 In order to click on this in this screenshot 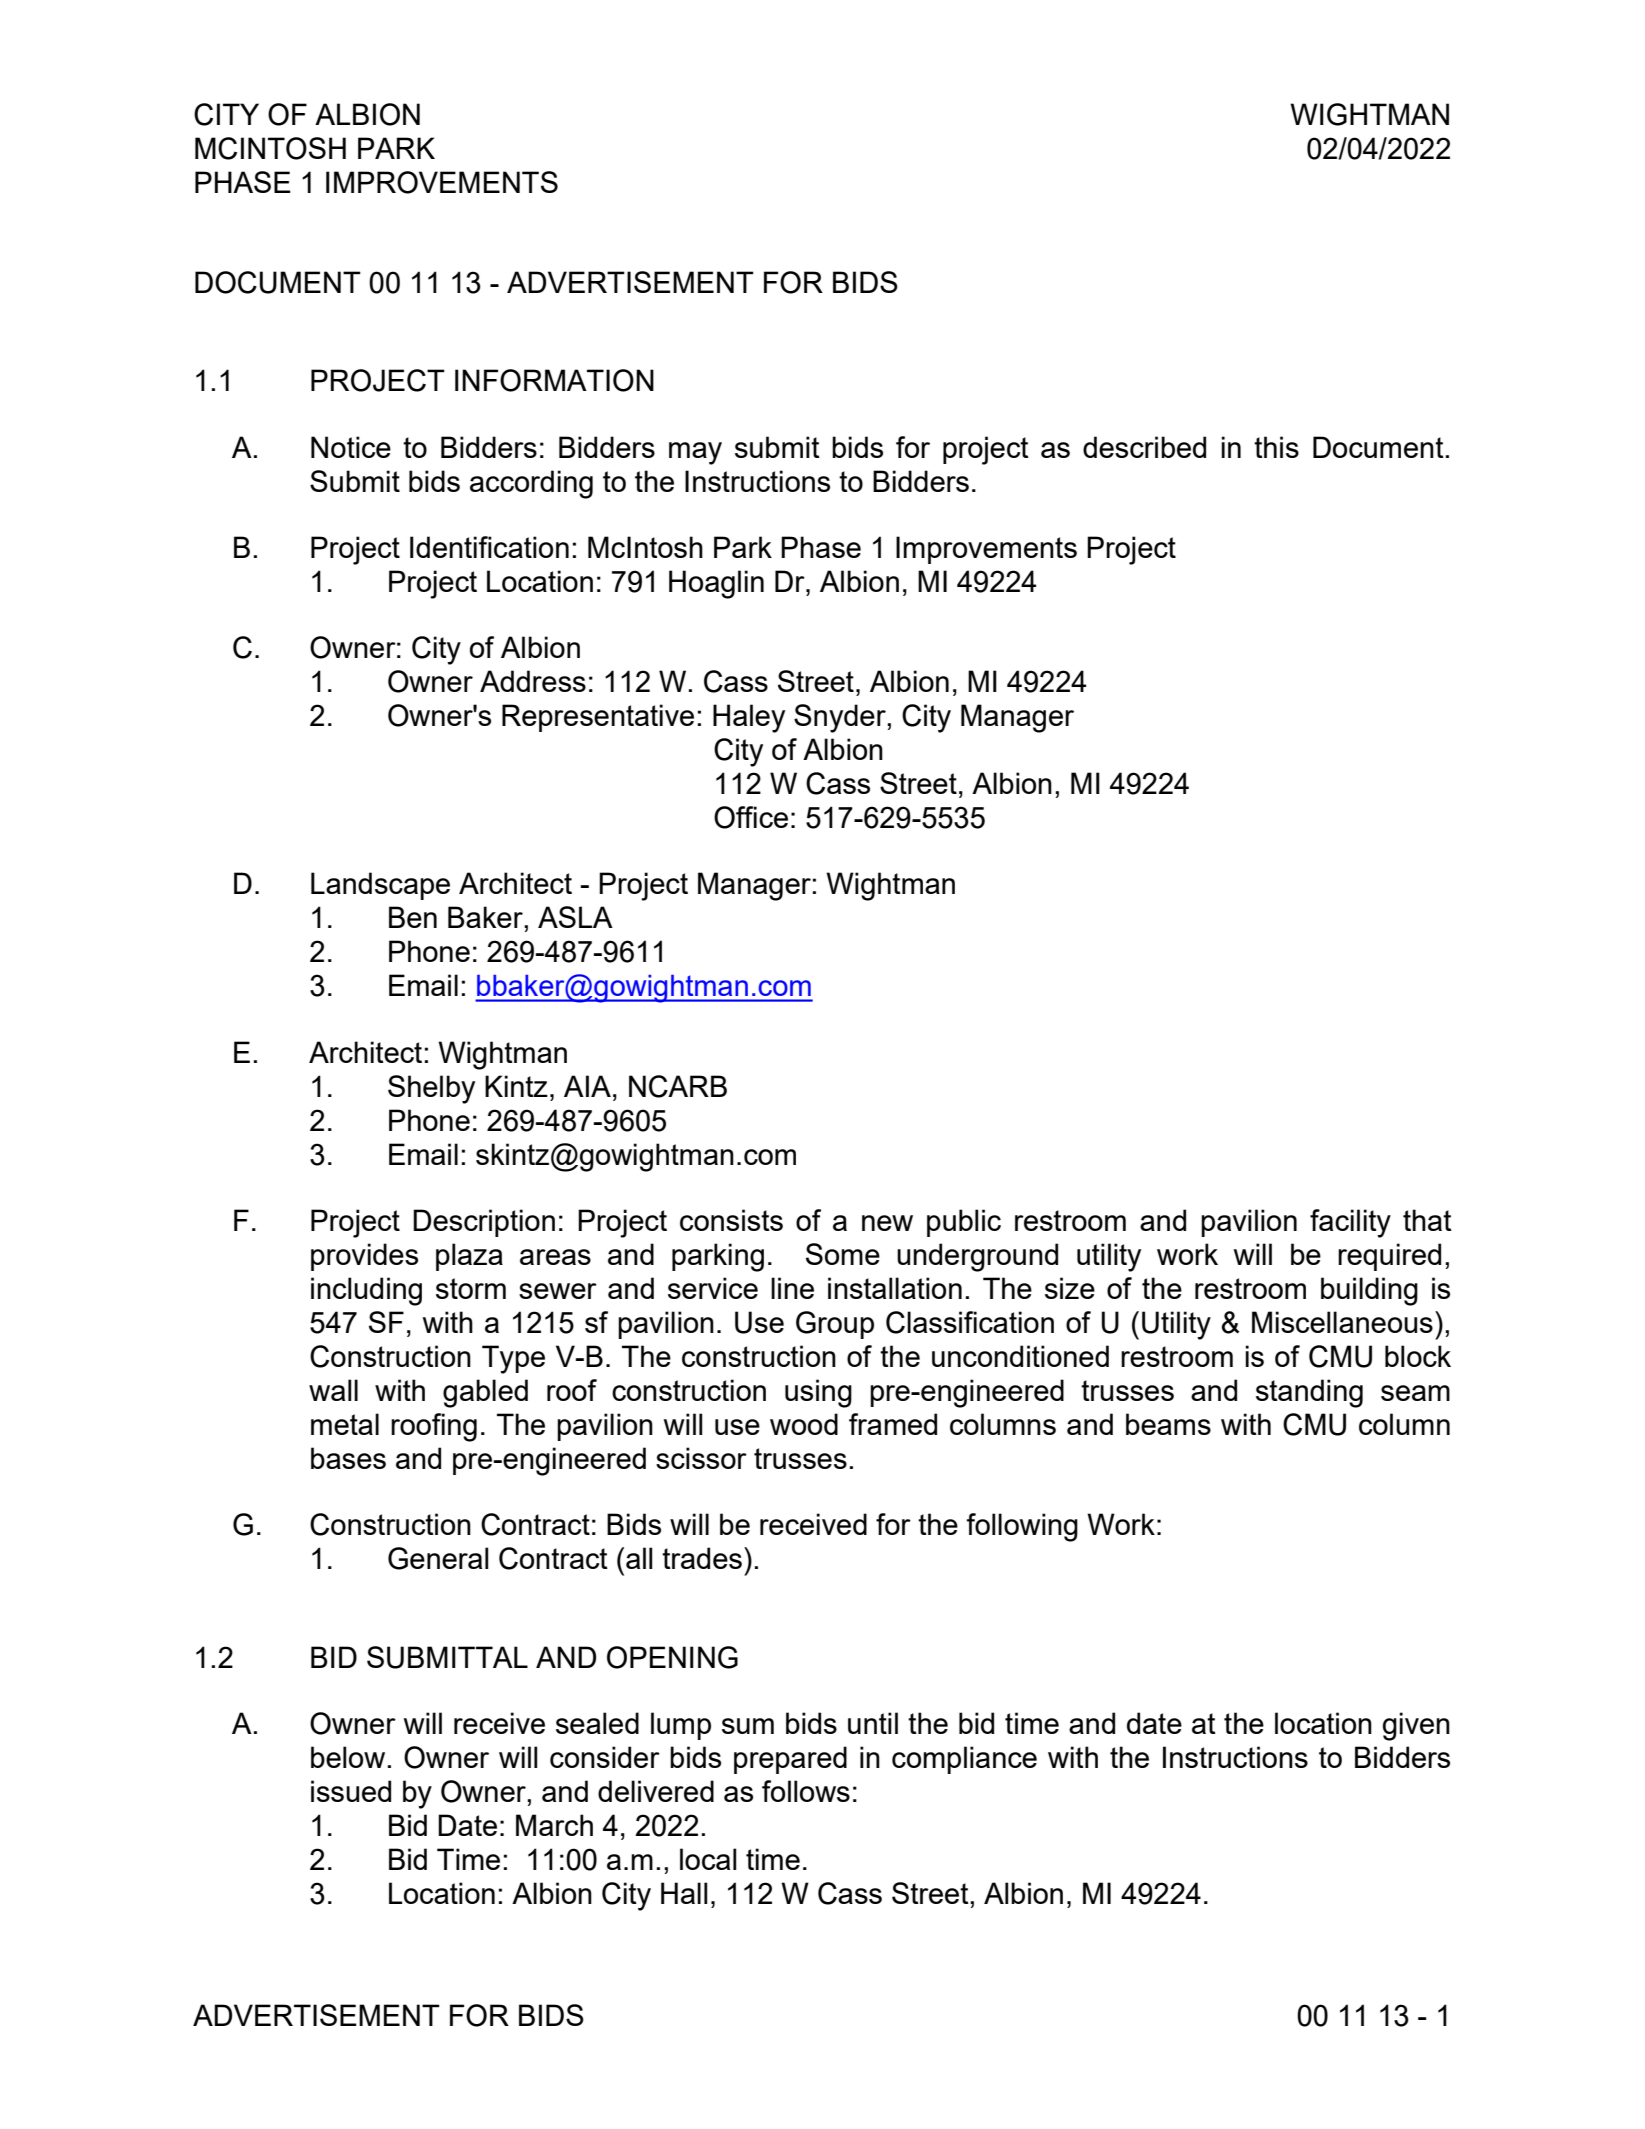, I will do `click(1276, 447)`.
